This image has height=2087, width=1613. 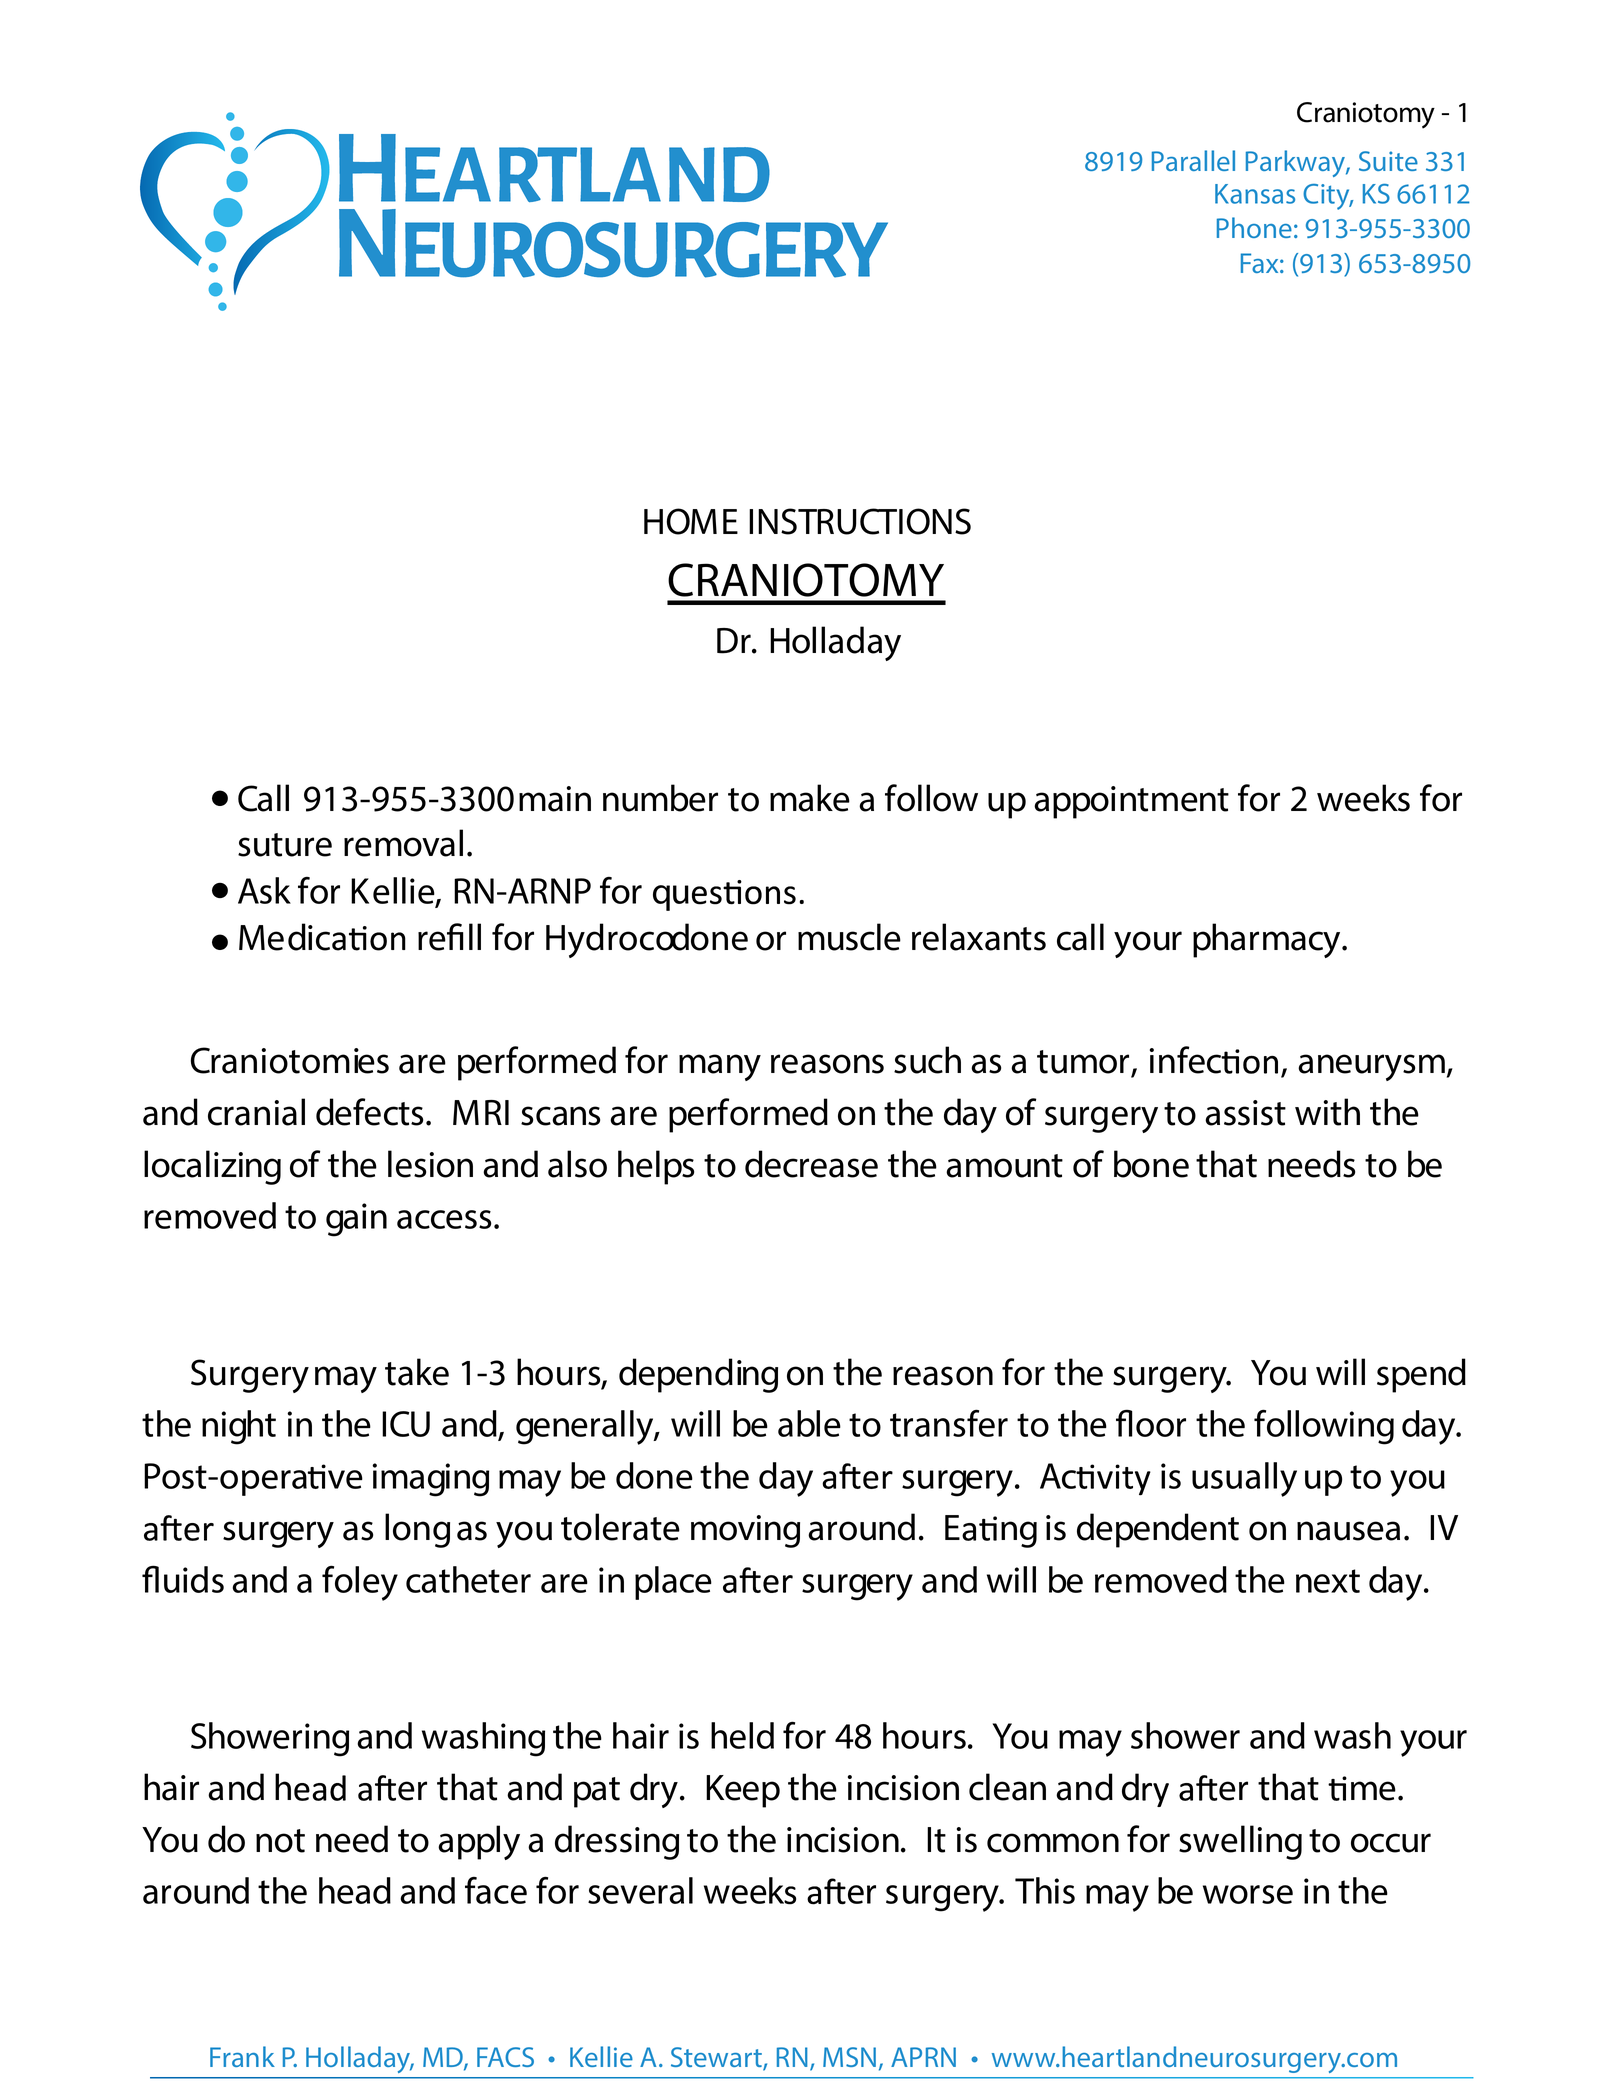 What do you see at coordinates (849, 2057) in the image?
I see `MSN` at bounding box center [849, 2057].
